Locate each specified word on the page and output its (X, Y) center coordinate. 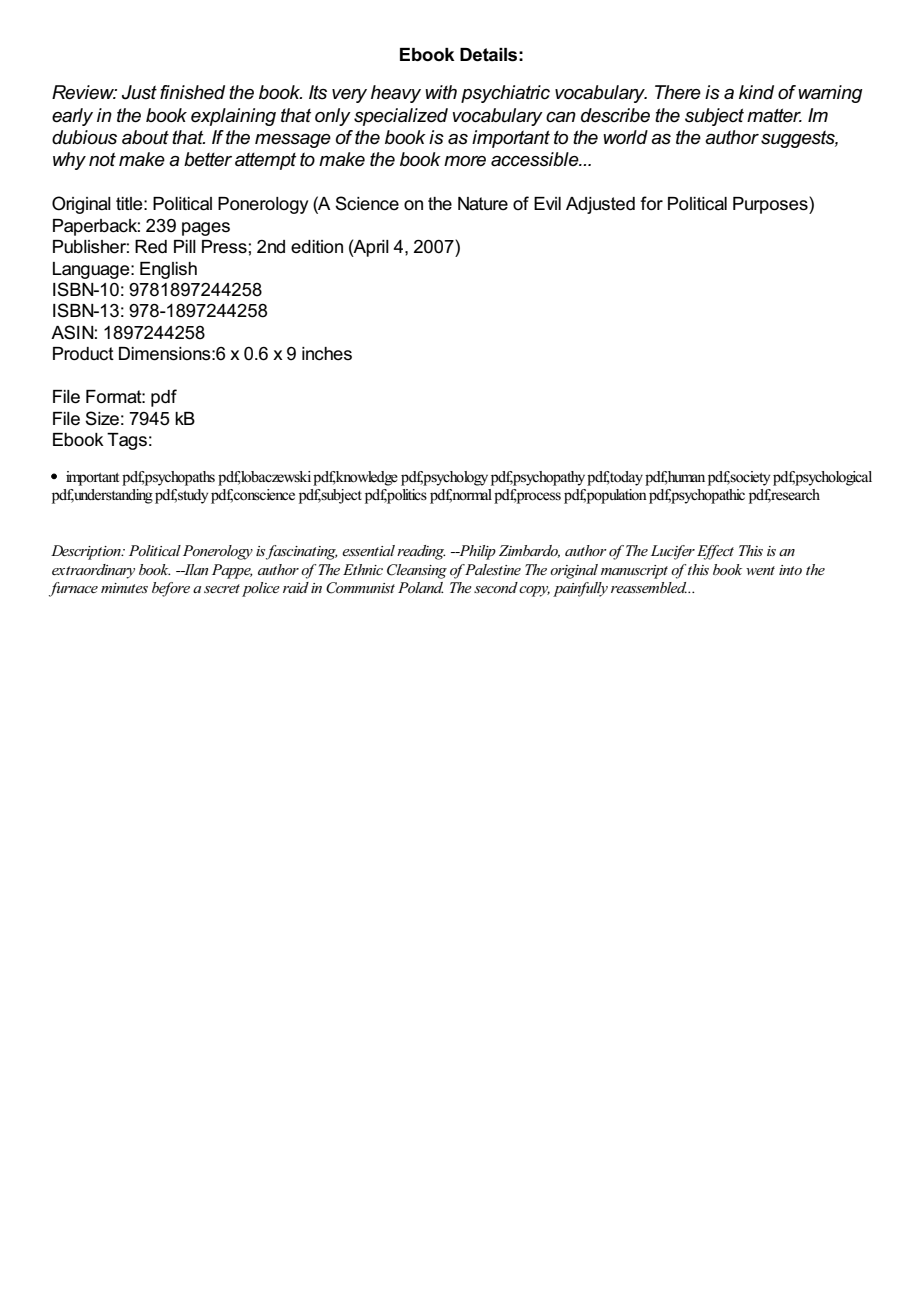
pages (206, 229)
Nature (483, 204)
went (760, 570)
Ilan (195, 569)
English (168, 270)
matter (774, 115)
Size (102, 418)
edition (317, 247)
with (441, 92)
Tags (127, 441)
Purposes (771, 205)
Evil (547, 203)
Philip (476, 552)
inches (327, 354)
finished (192, 92)
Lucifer (673, 552)
